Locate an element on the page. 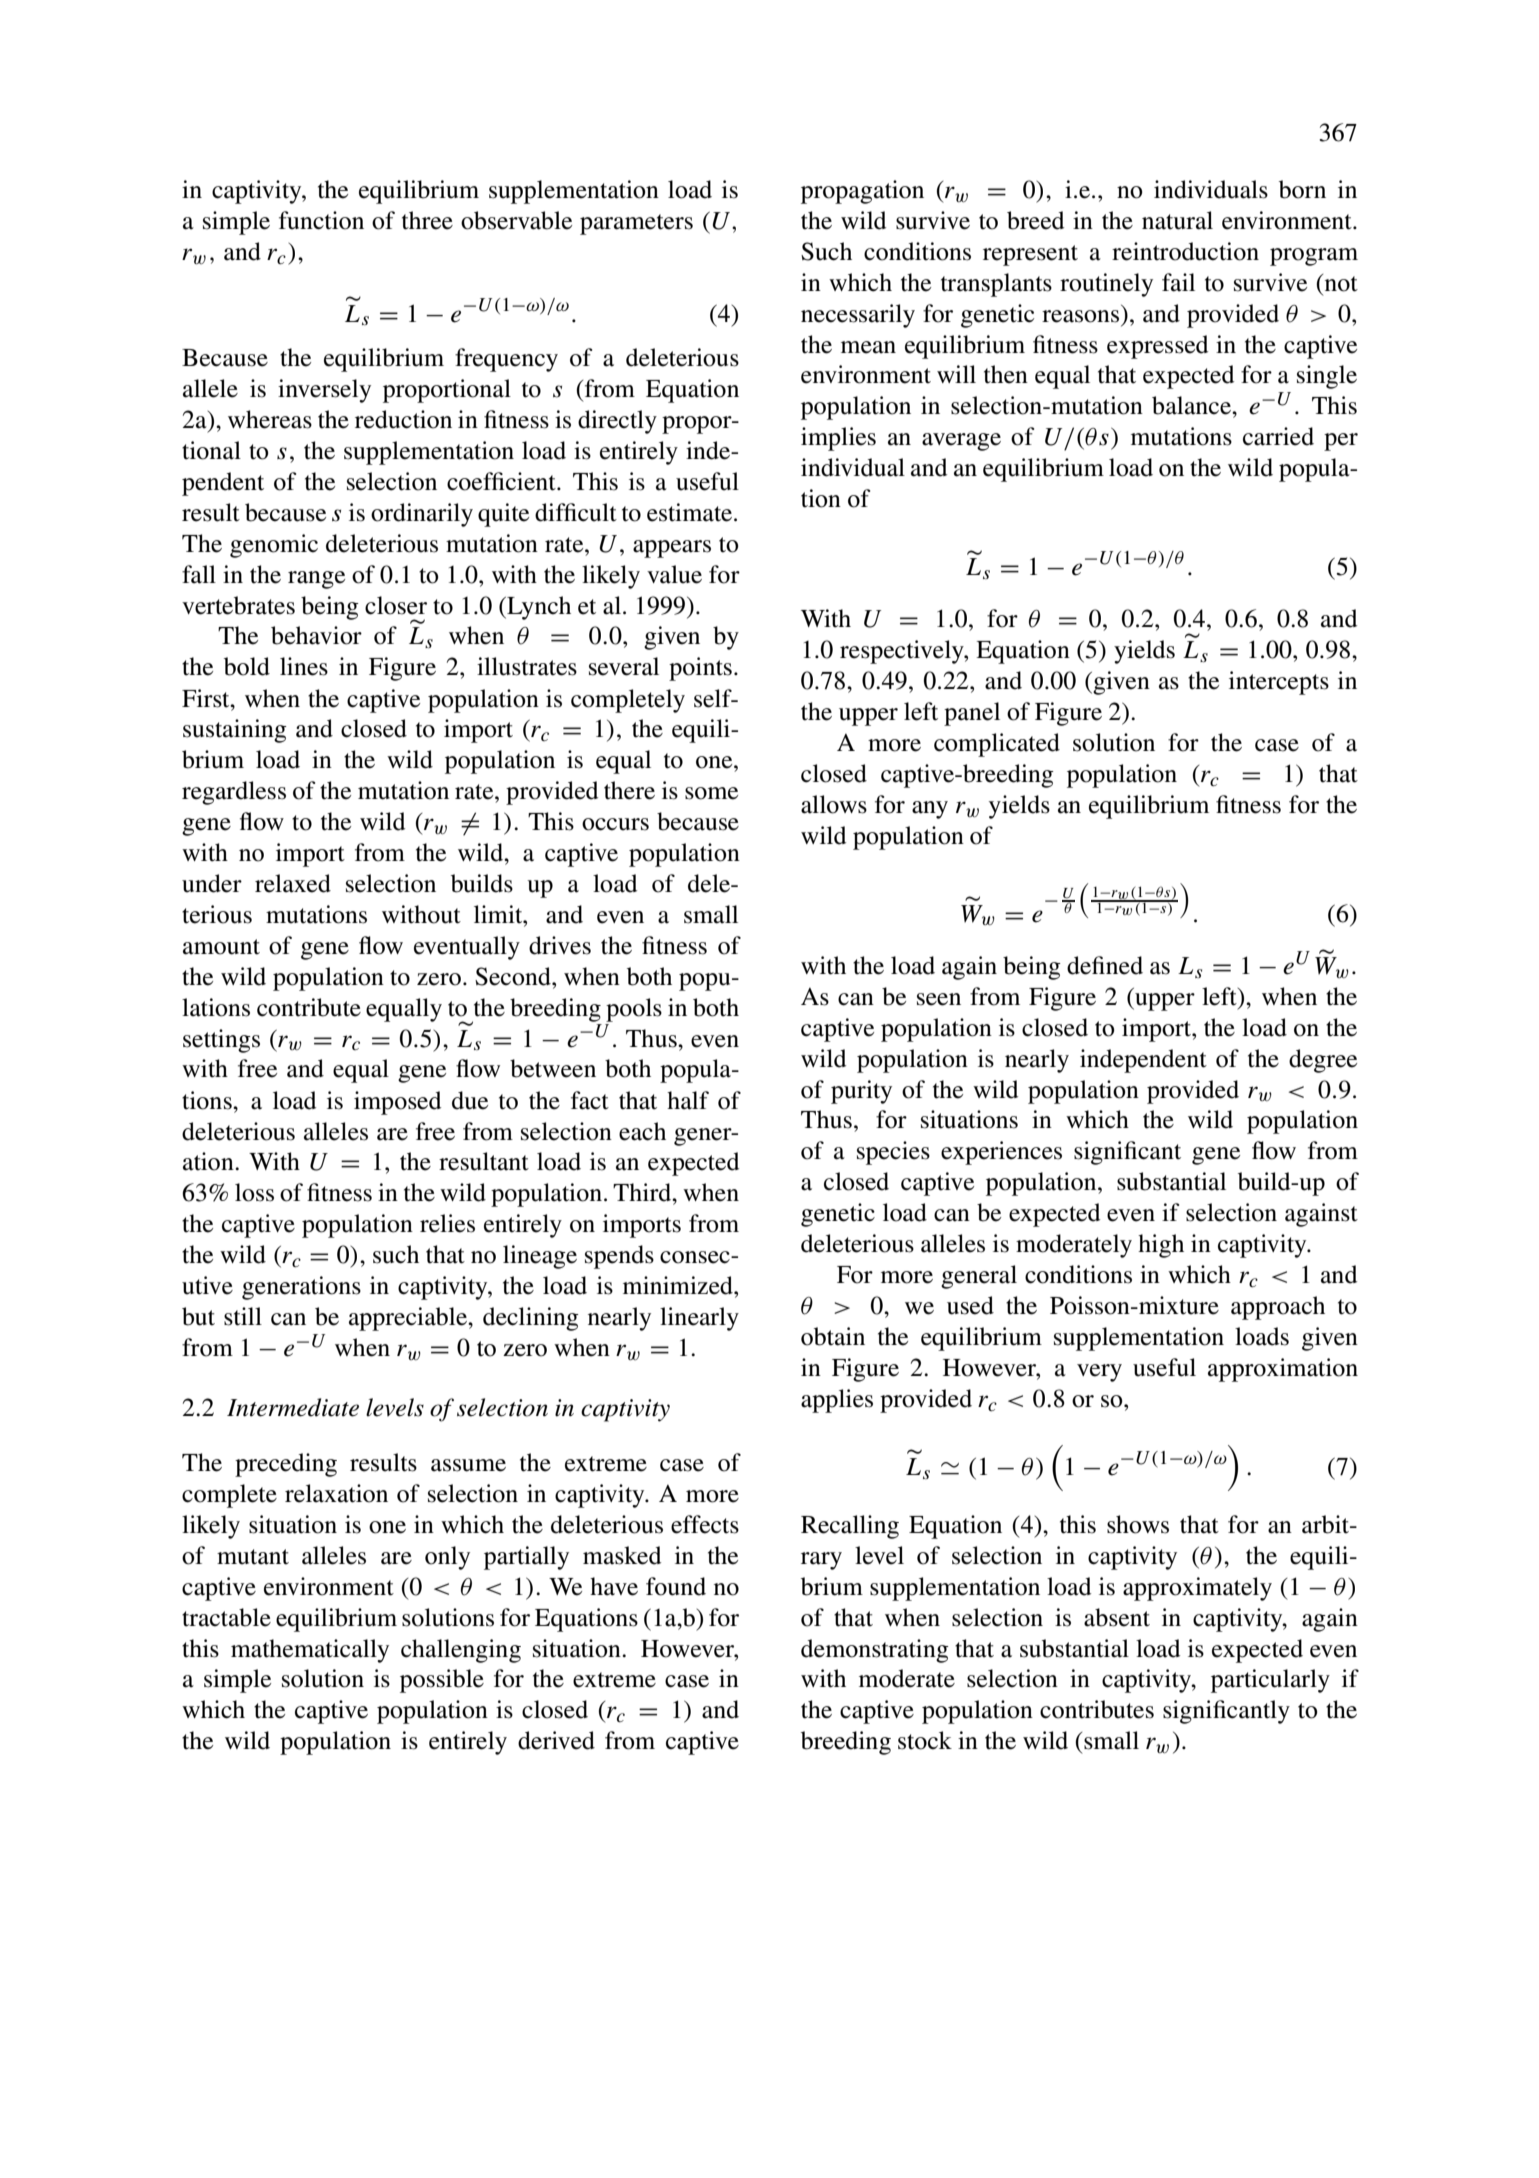 The width and height of the document is (1539, 2178). parameters is located at coordinates (636, 224).
